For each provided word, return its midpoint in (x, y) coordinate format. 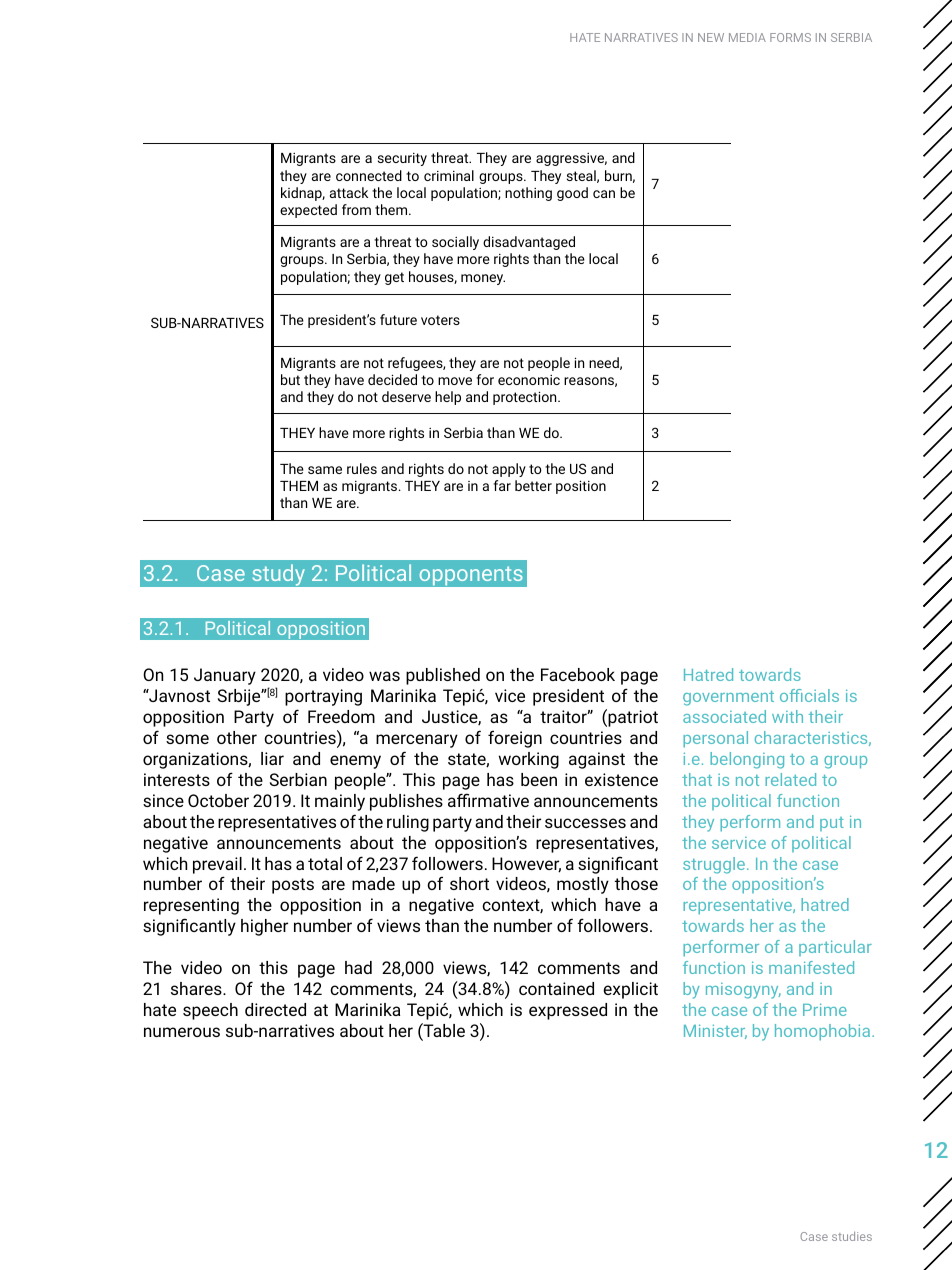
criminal (449, 175)
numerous (182, 1032)
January (225, 676)
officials (809, 695)
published (443, 676)
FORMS (790, 37)
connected (369, 175)
